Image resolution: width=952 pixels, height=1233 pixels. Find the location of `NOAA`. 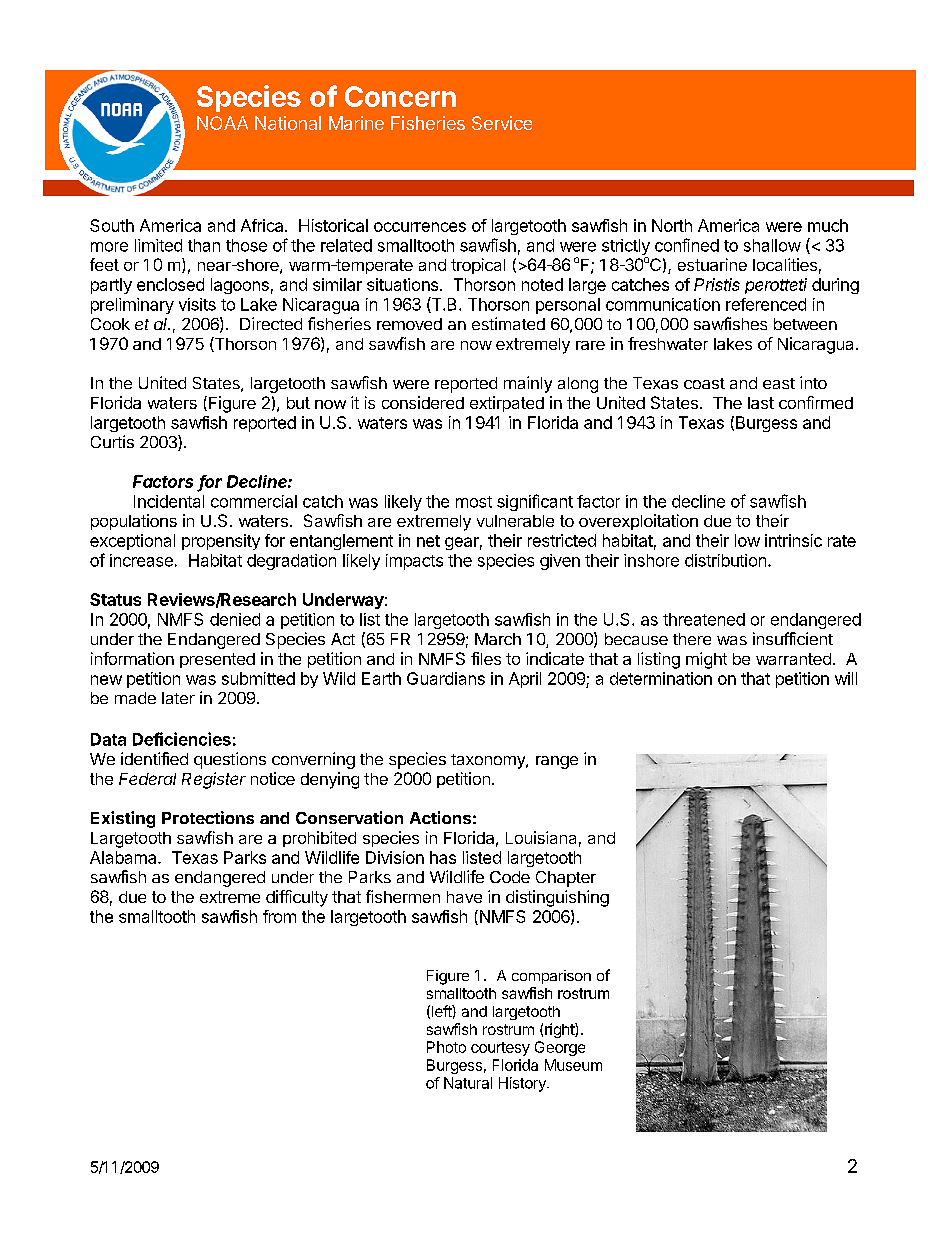

NOAA is located at coordinates (222, 123).
